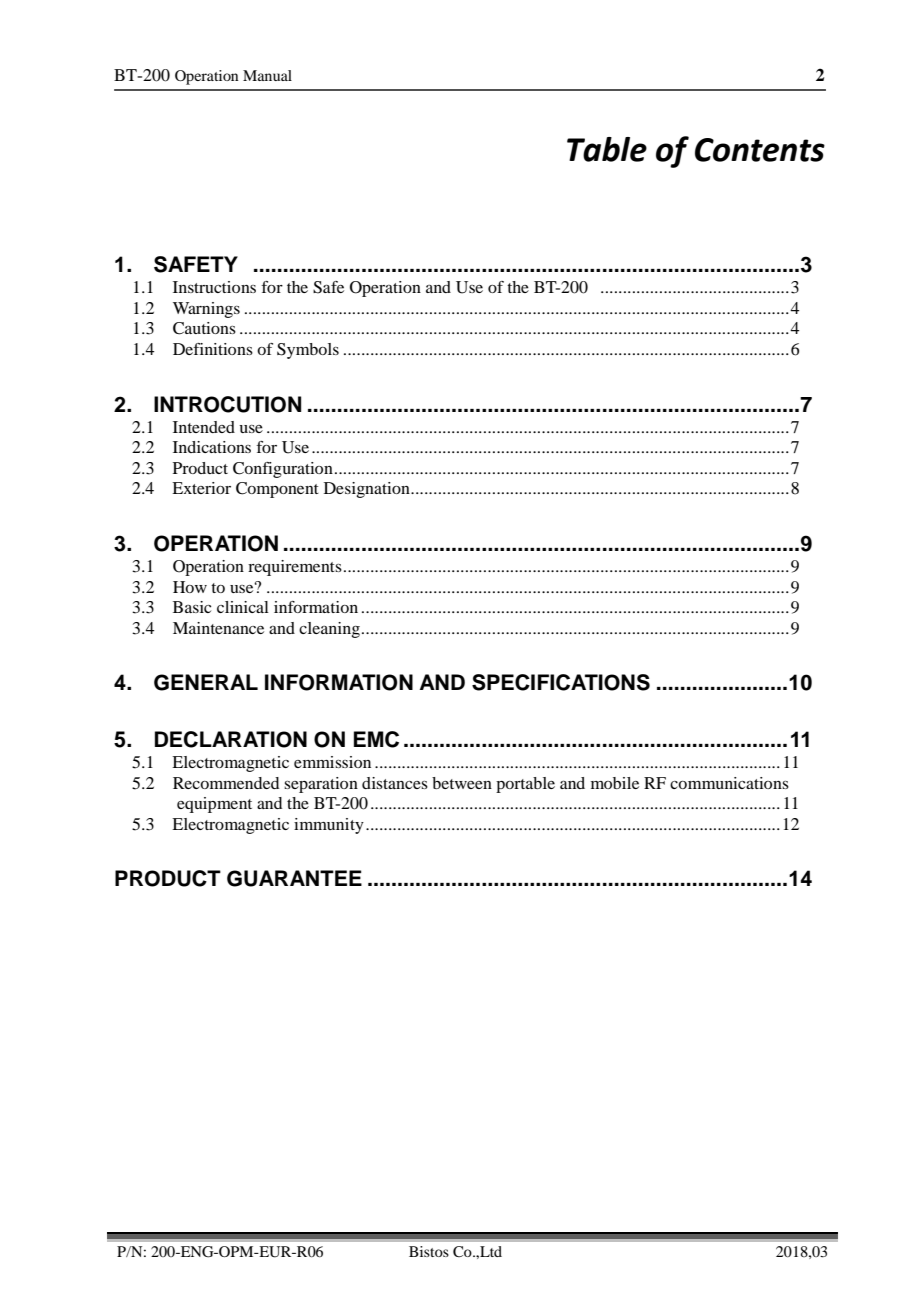 This screenshot has height=1305, width=924. I want to click on GENERAL, so click(206, 682).
